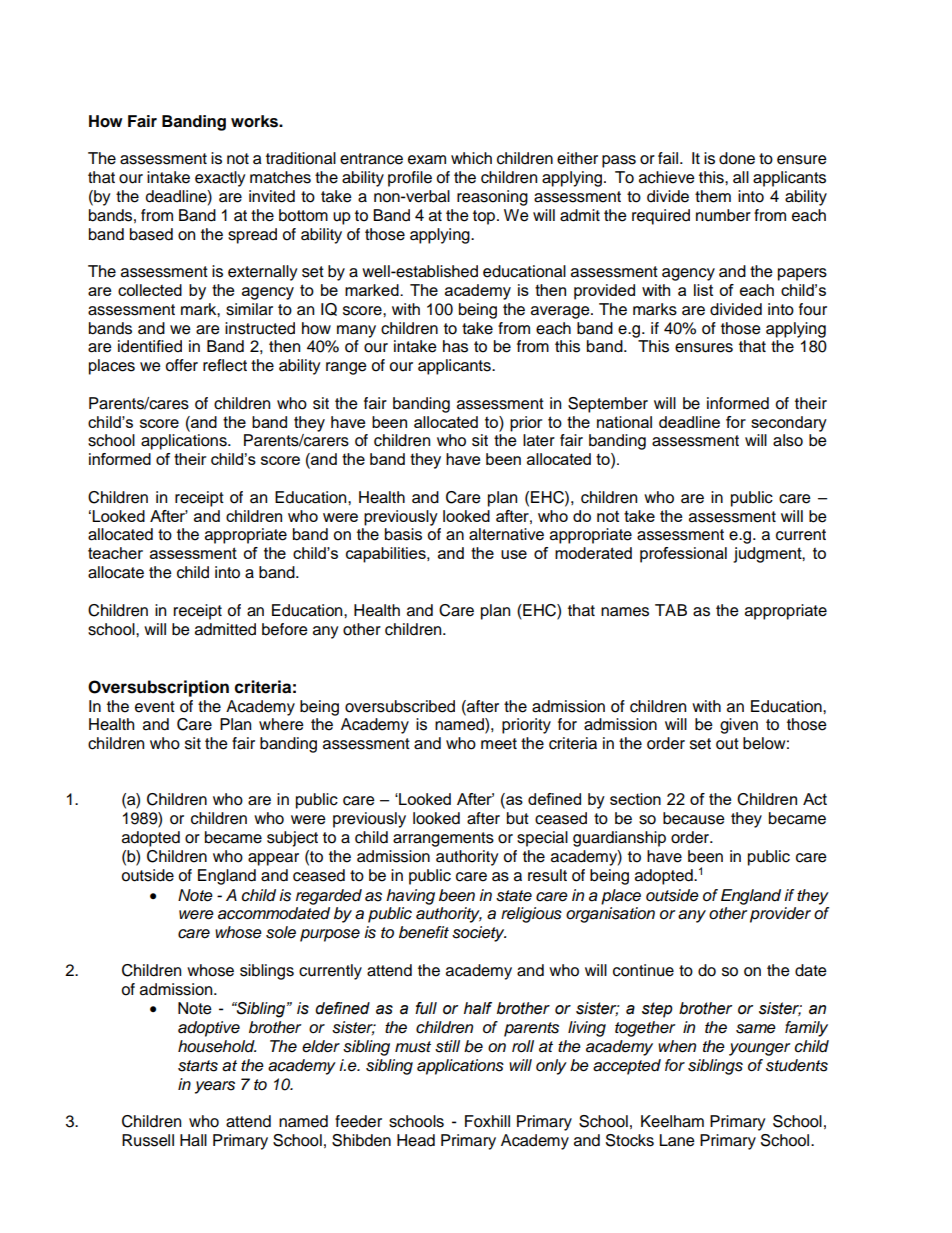 This screenshot has height=1233, width=952. Describe the element at coordinates (514, 896) in the screenshot. I see `state` at that location.
